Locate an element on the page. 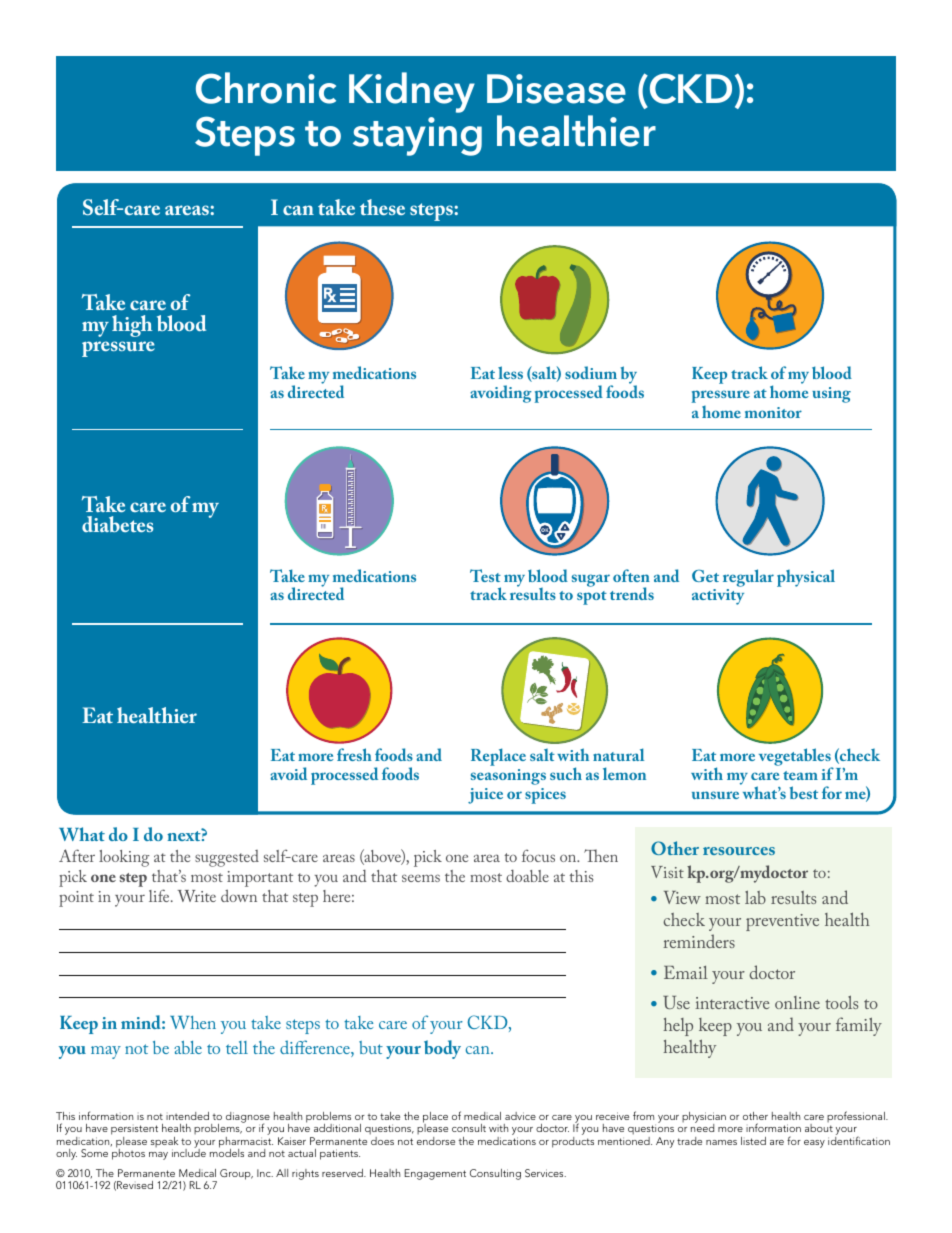 Image resolution: width=952 pixels, height=1233 pixels. endorse is located at coordinates (436, 1141).
